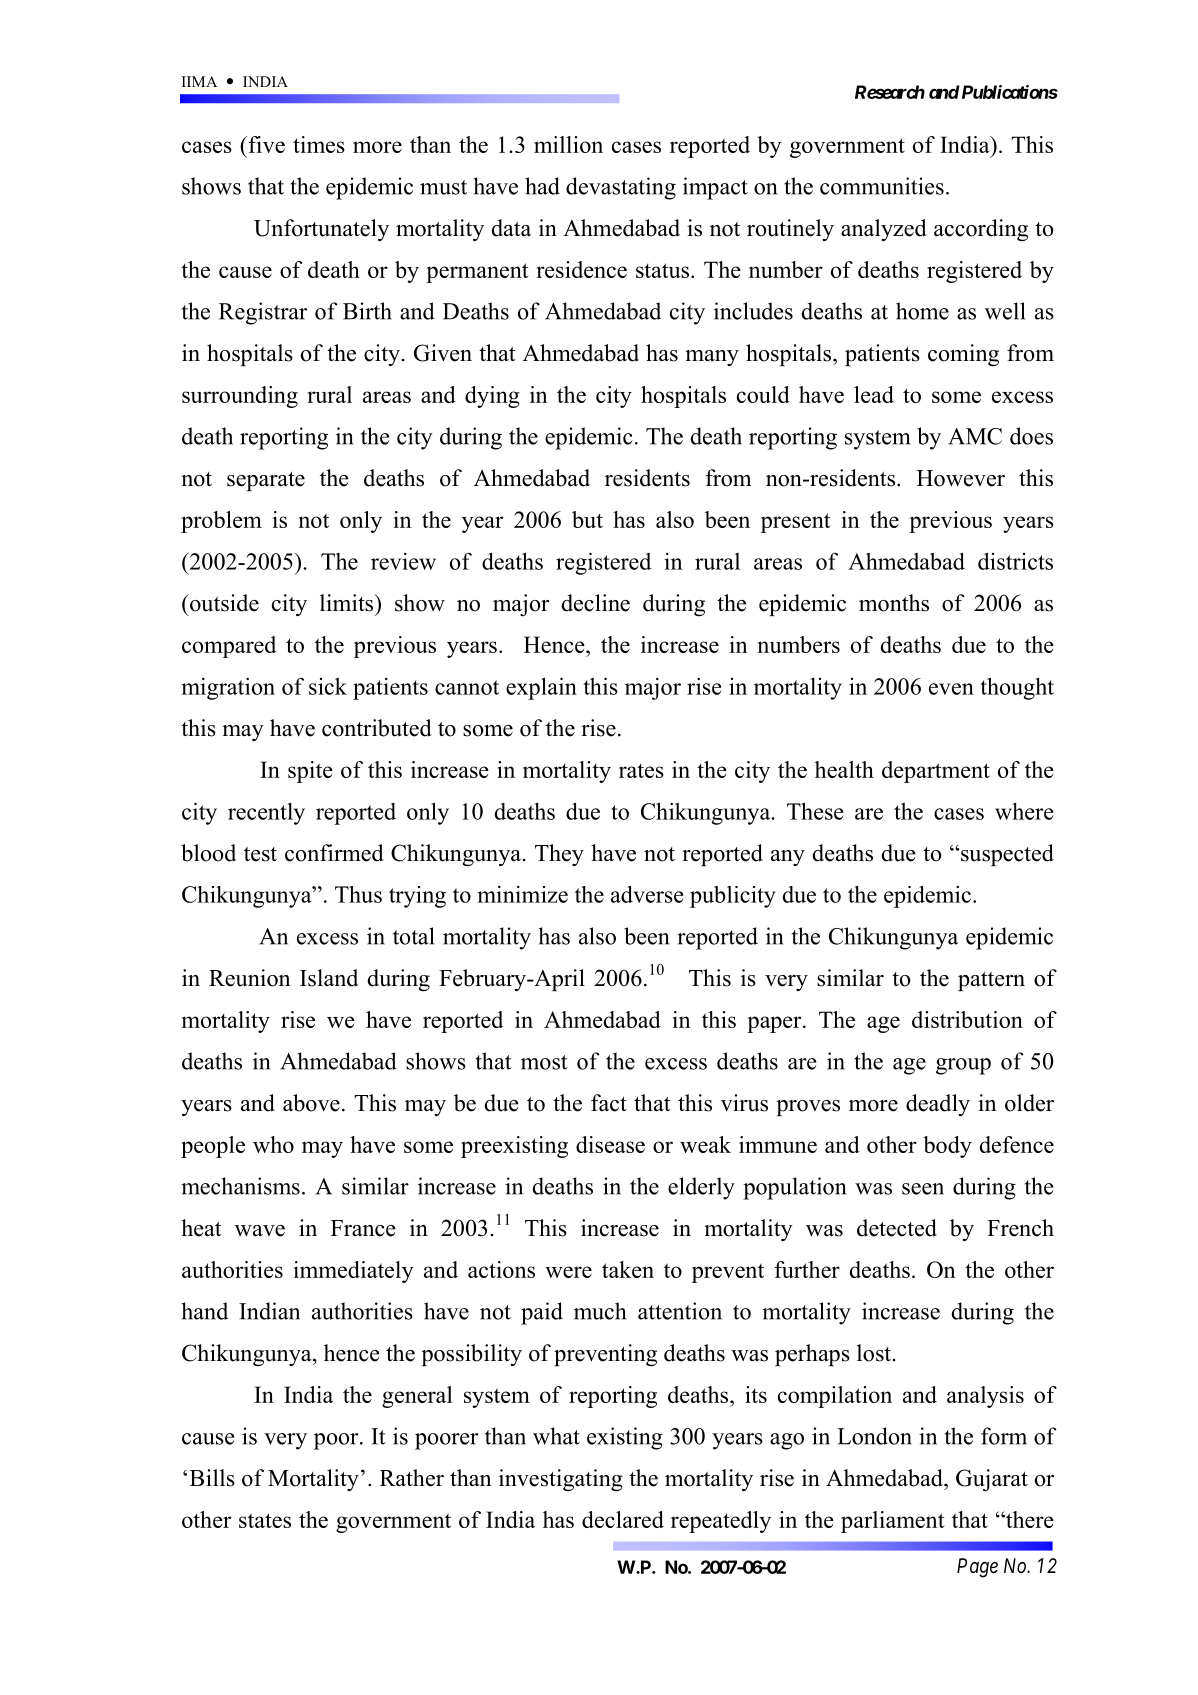 This screenshot has height=1695, width=1198. What do you see at coordinates (1006, 855) in the screenshot?
I see `suspected` at bounding box center [1006, 855].
